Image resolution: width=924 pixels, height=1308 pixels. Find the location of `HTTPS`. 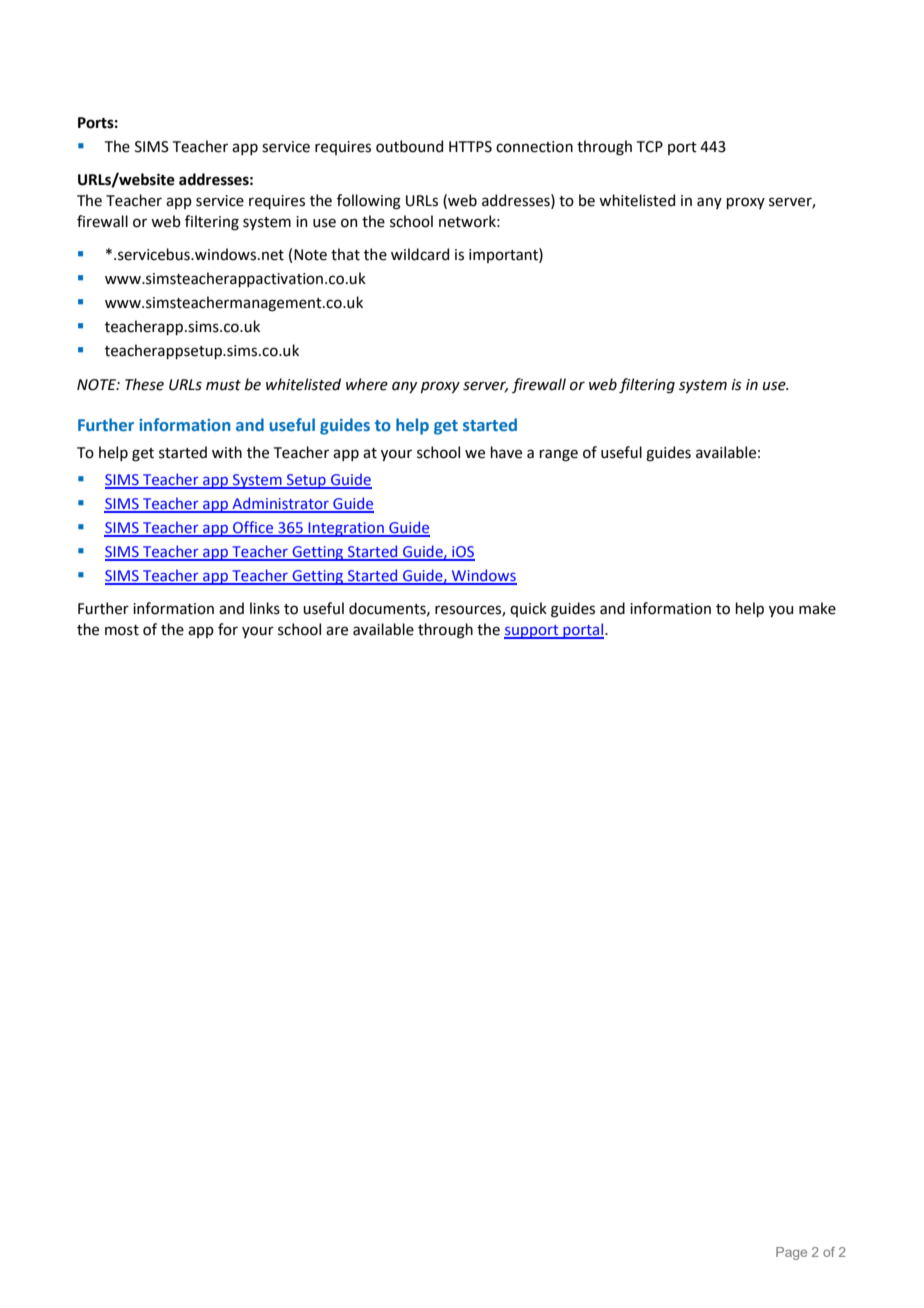

HTTPS is located at coordinates (470, 147).
